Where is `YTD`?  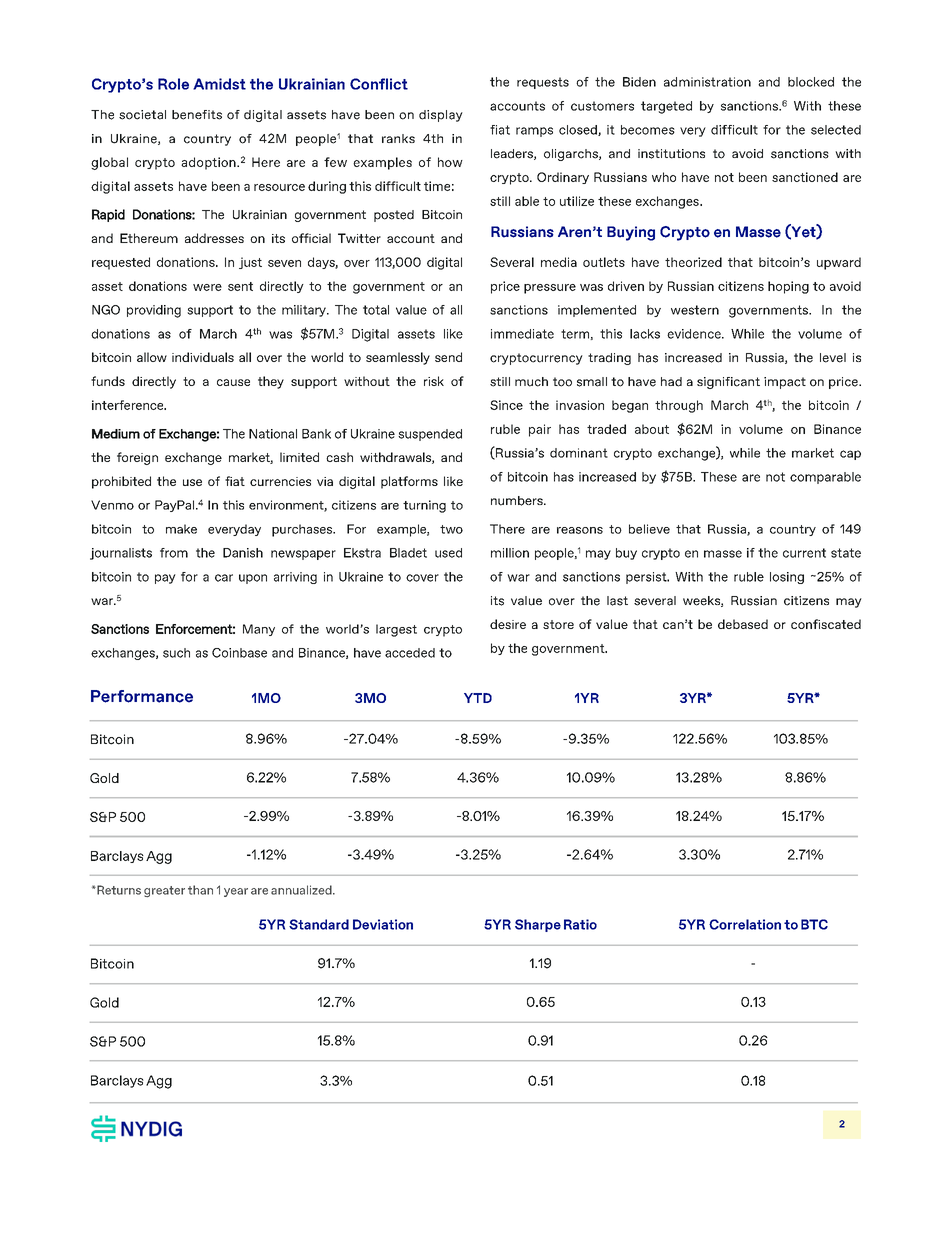
YTD is located at coordinates (478, 698).
